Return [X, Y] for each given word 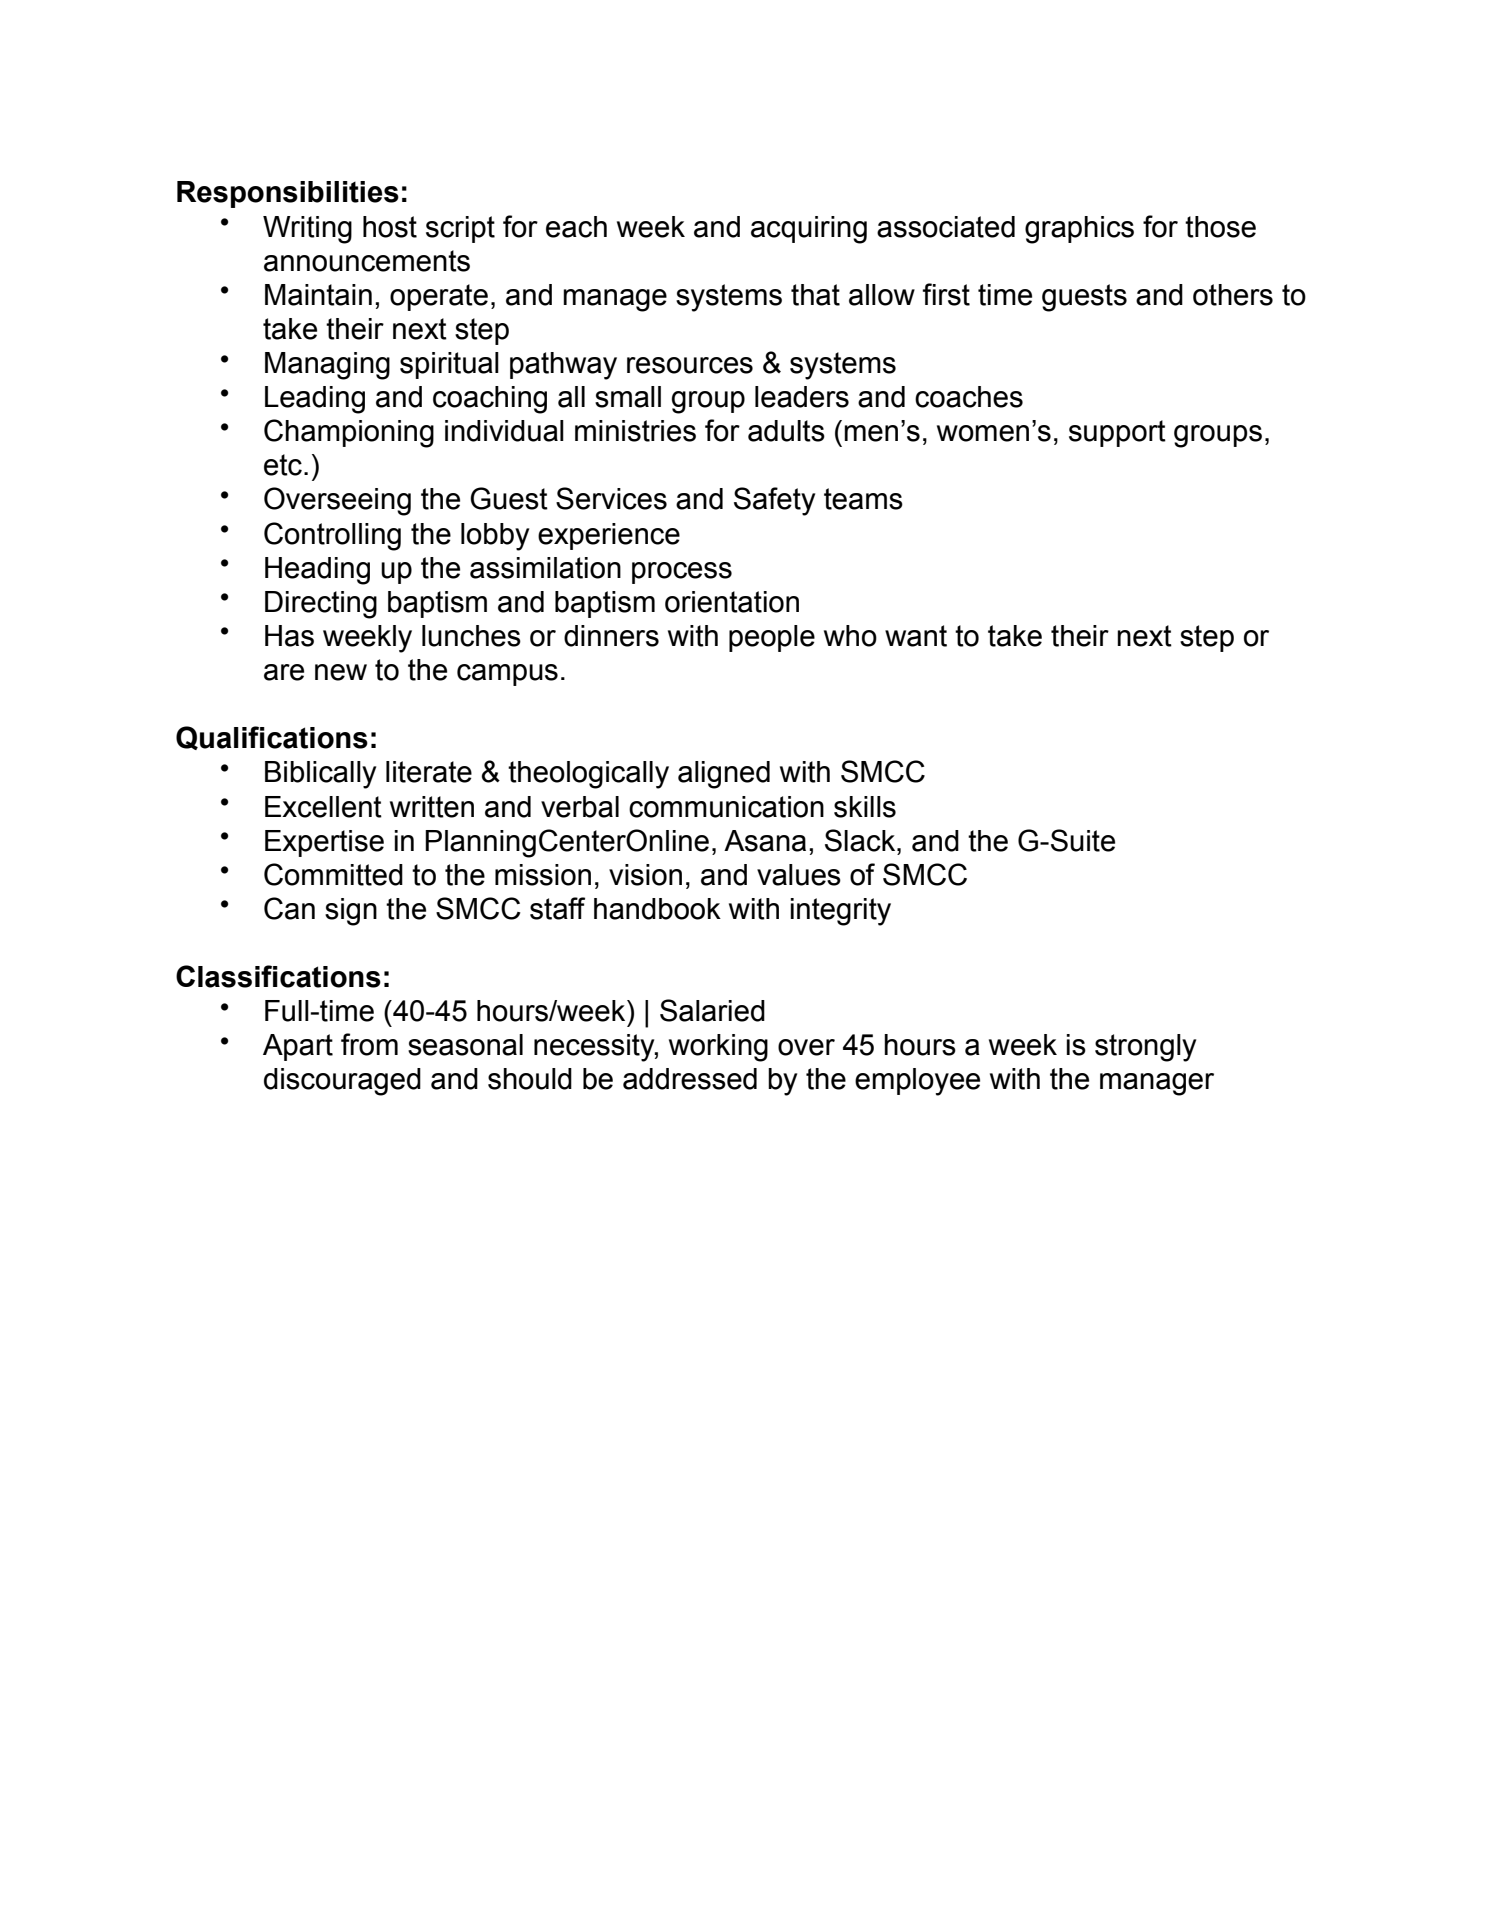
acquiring [809, 230]
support [1117, 433]
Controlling [332, 536]
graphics [1079, 230]
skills [865, 807]
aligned [724, 775]
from [369, 1044]
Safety [774, 501]
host [390, 227]
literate [429, 772]
